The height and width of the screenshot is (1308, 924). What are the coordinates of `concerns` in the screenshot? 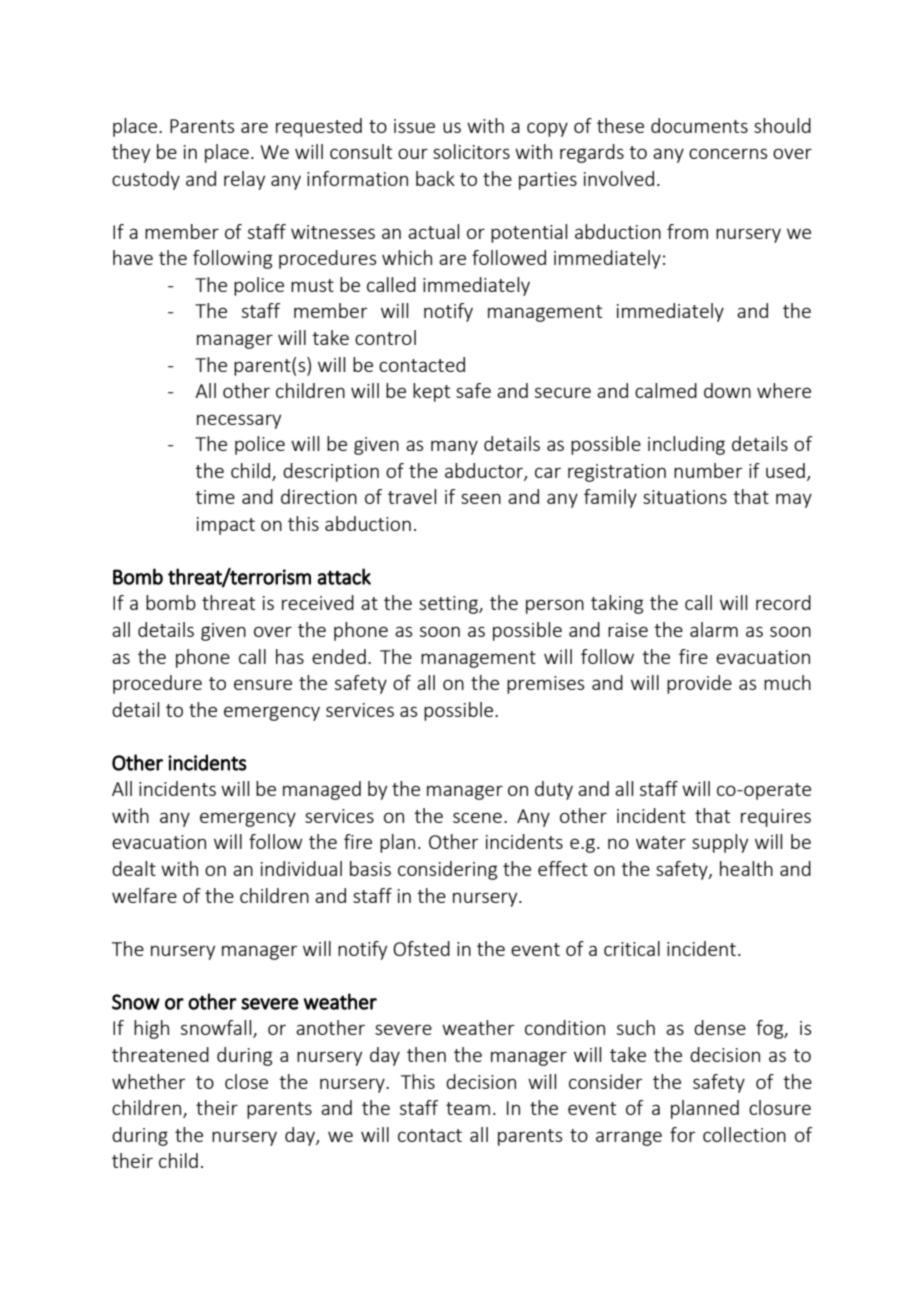 It's located at (728, 153).
